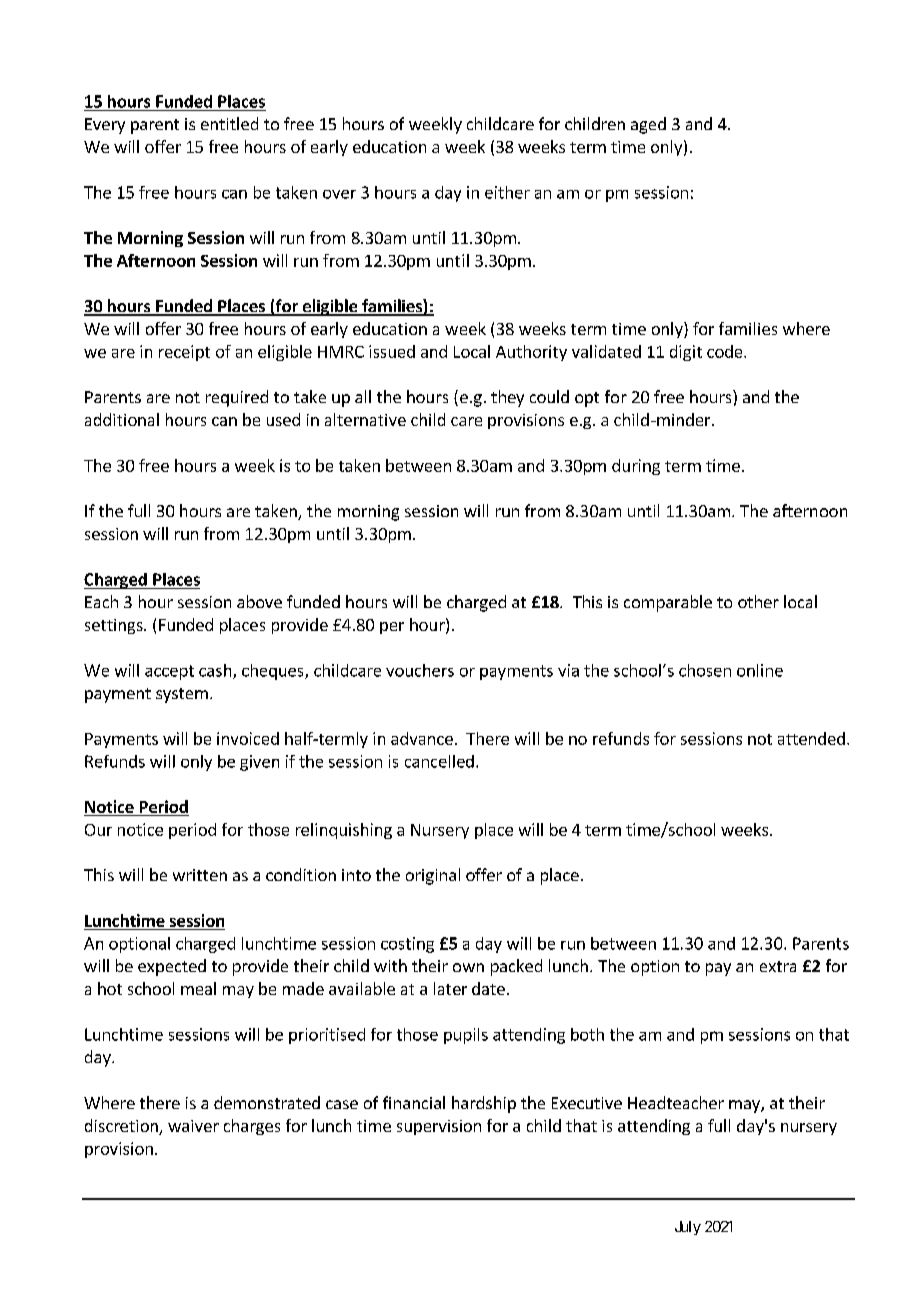 The image size is (924, 1308). Describe the element at coordinates (439, 1127) in the image. I see `supervision` at that location.
